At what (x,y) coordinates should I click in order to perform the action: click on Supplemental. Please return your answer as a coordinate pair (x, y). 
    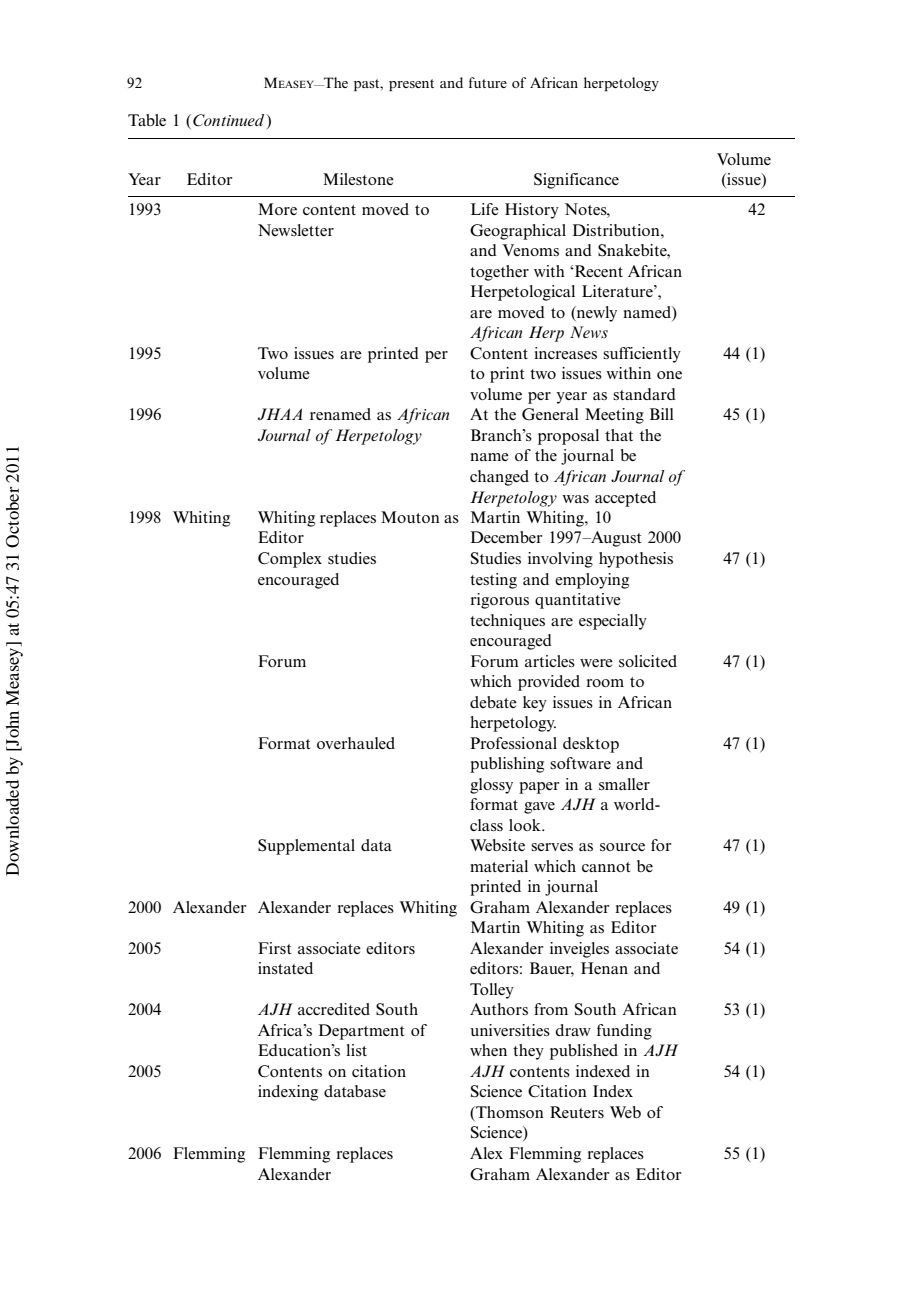
    Looking at the image, I should click on (306, 847).
